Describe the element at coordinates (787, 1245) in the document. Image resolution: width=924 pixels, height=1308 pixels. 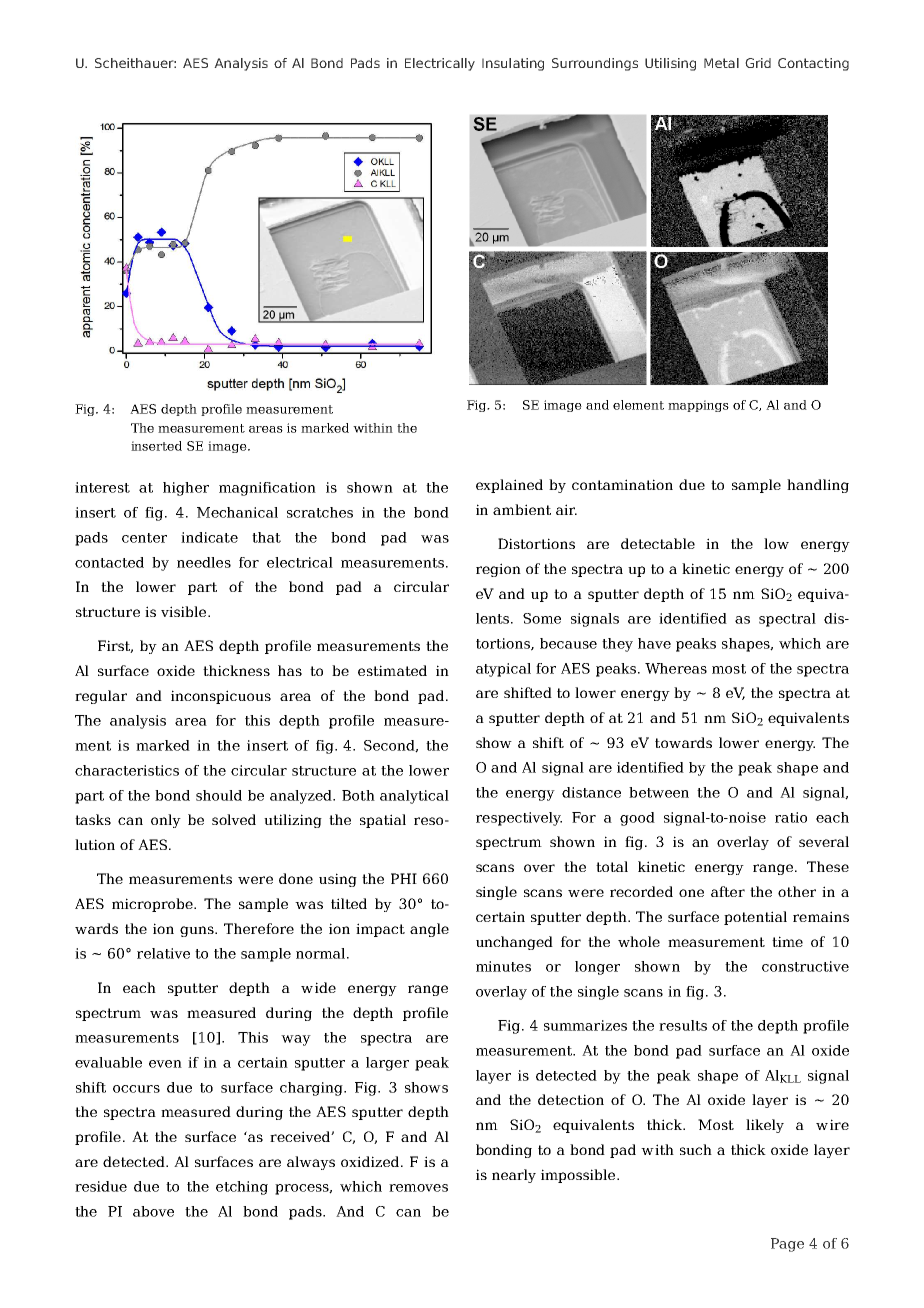
I see `Page` at that location.
